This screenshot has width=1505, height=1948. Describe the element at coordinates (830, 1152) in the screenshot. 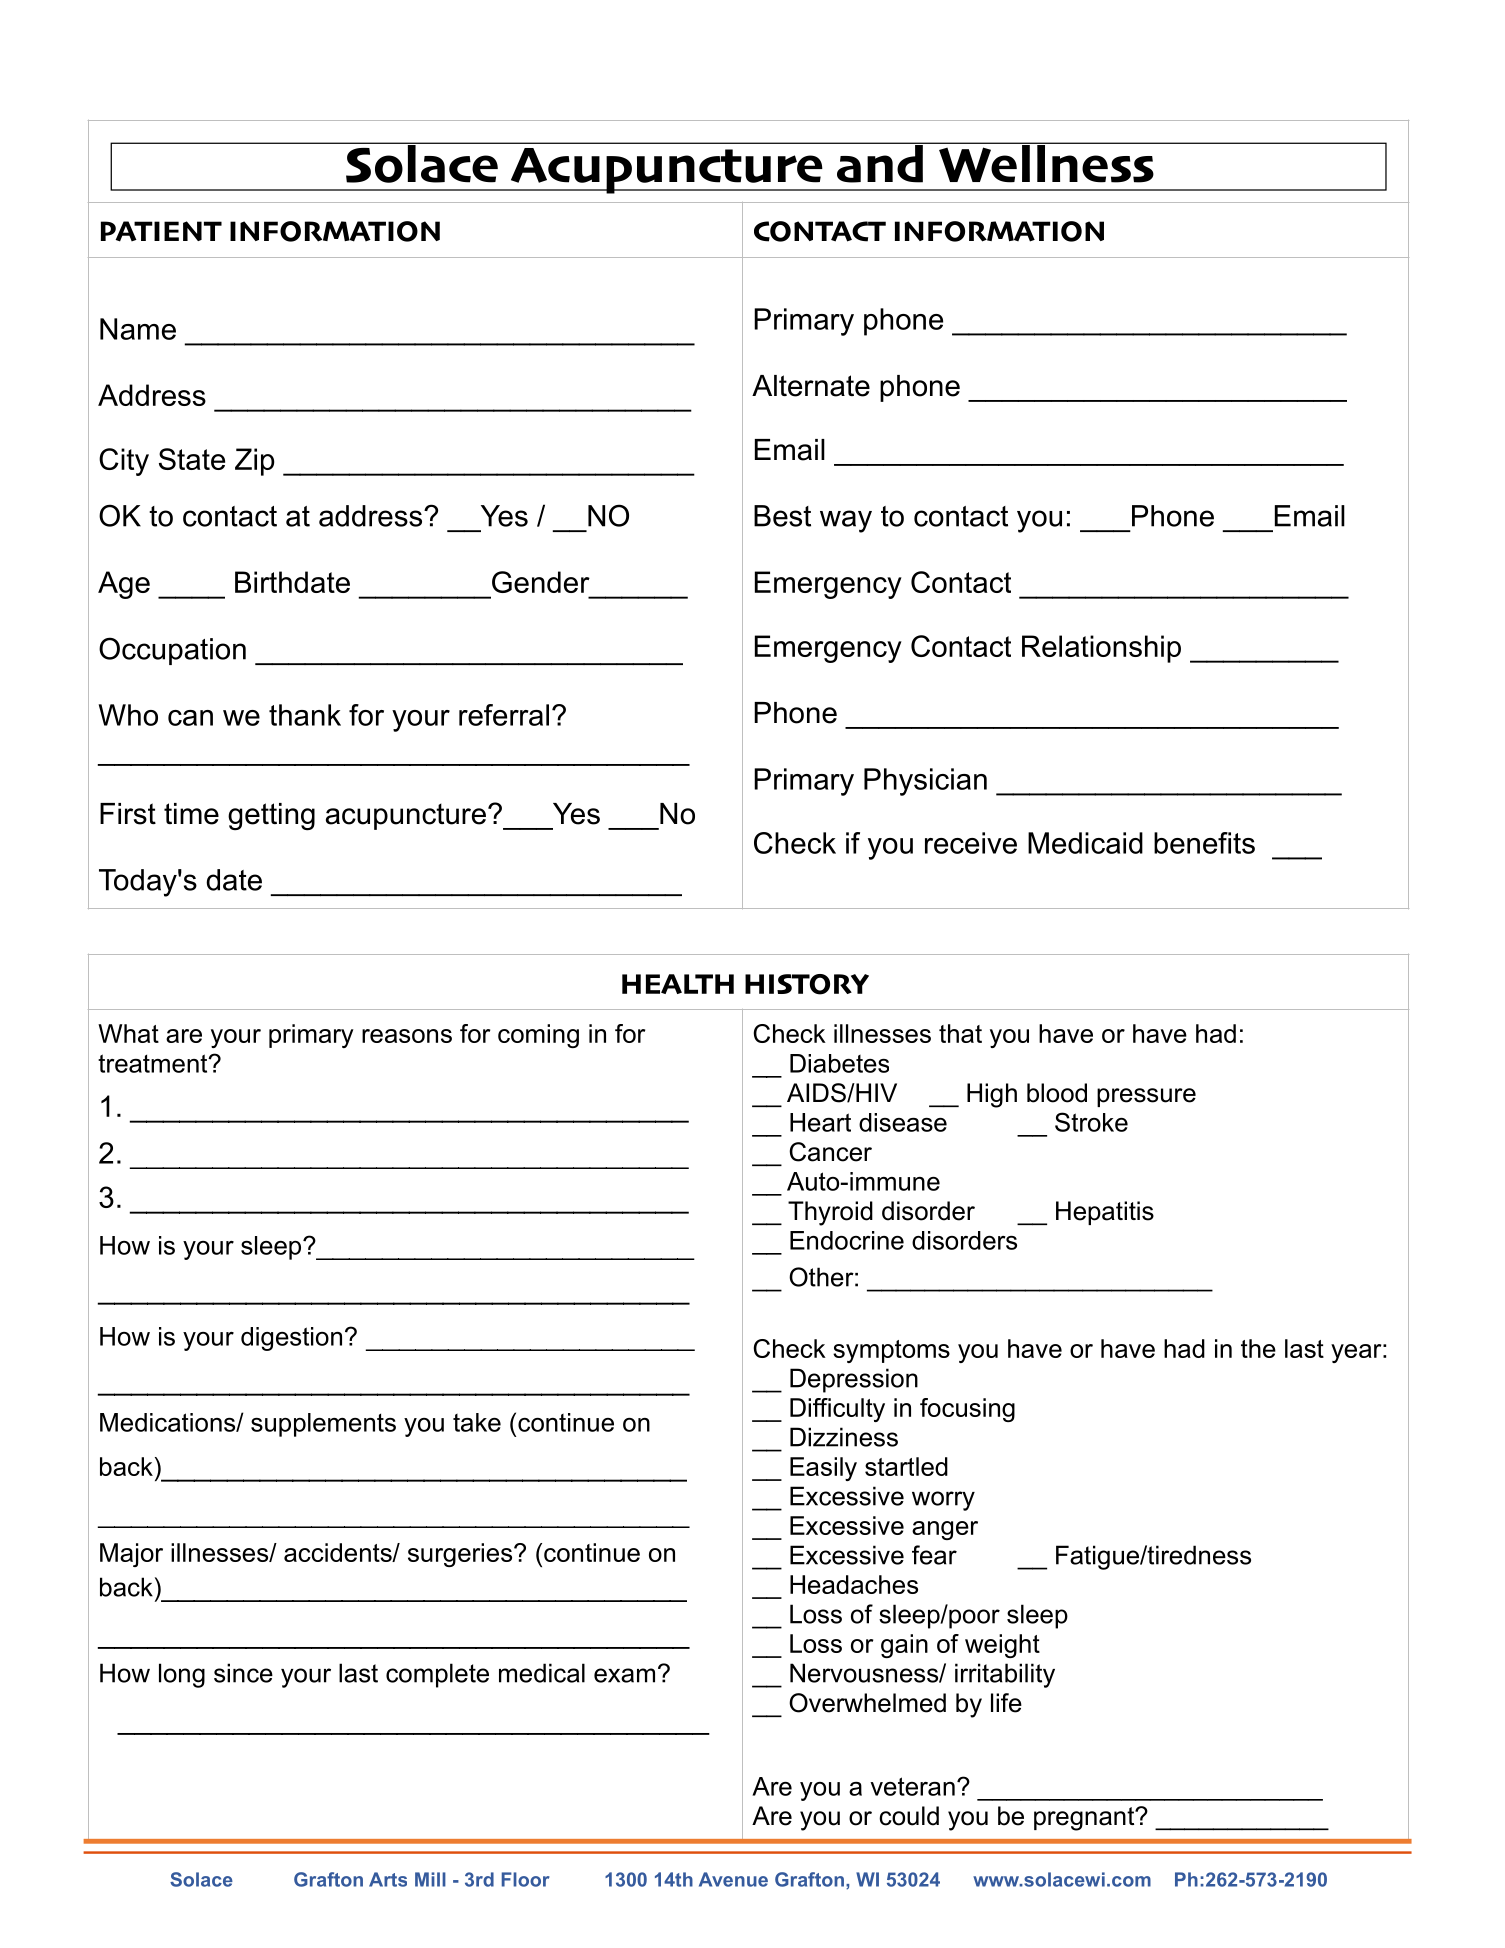

I see `Cancer` at that location.
